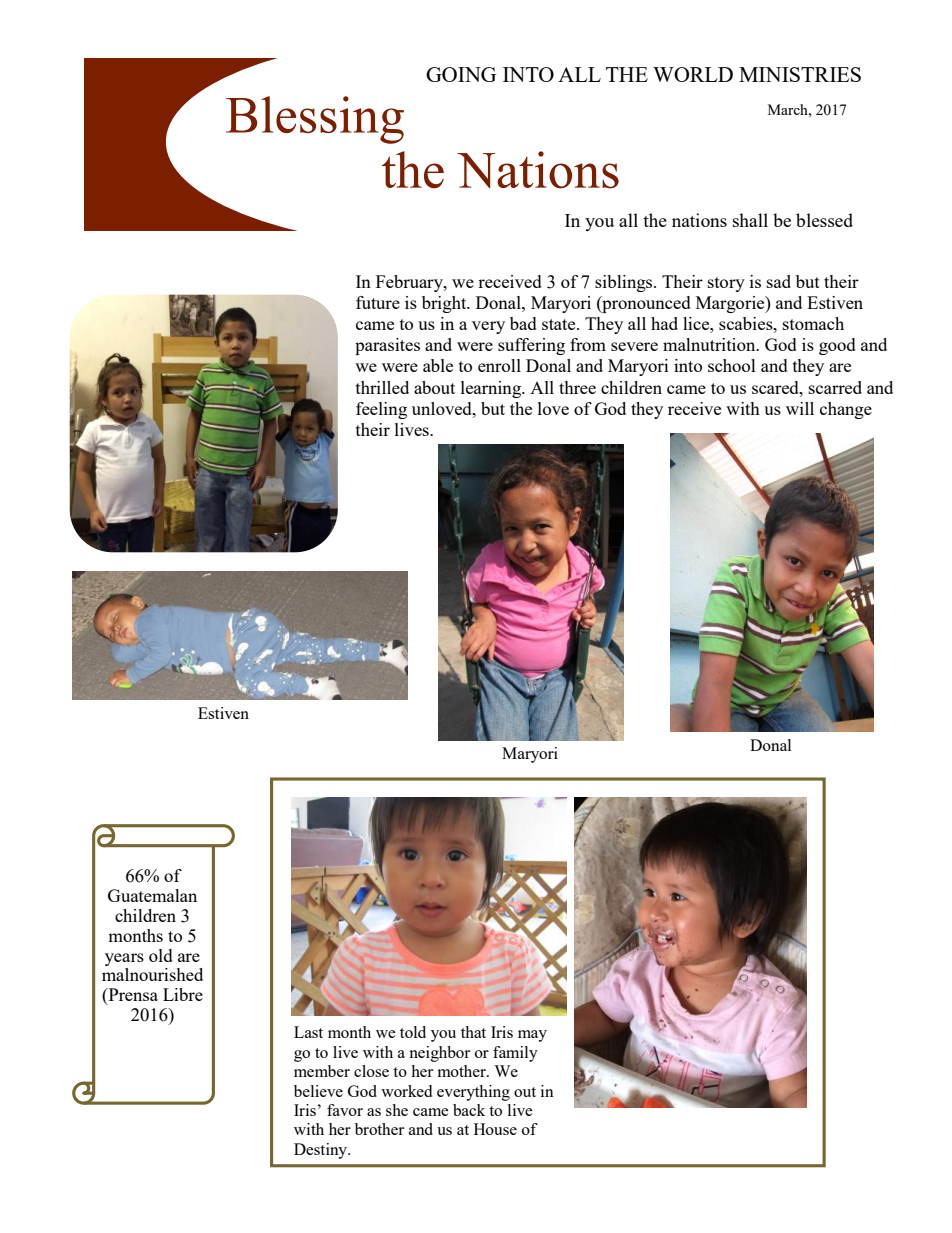  I want to click on Blessing, so click(315, 120).
